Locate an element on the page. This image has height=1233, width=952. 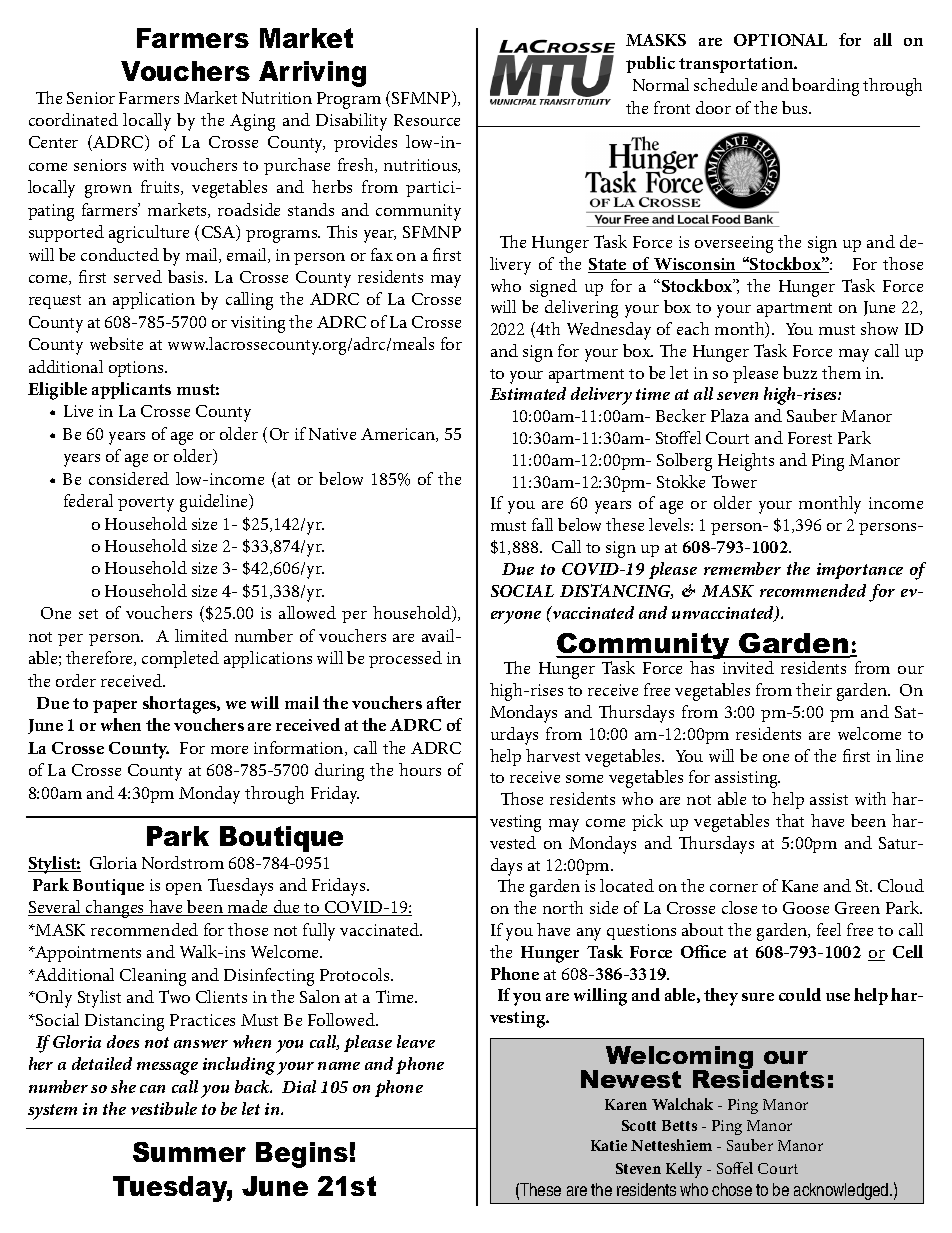
boarding is located at coordinates (825, 87).
